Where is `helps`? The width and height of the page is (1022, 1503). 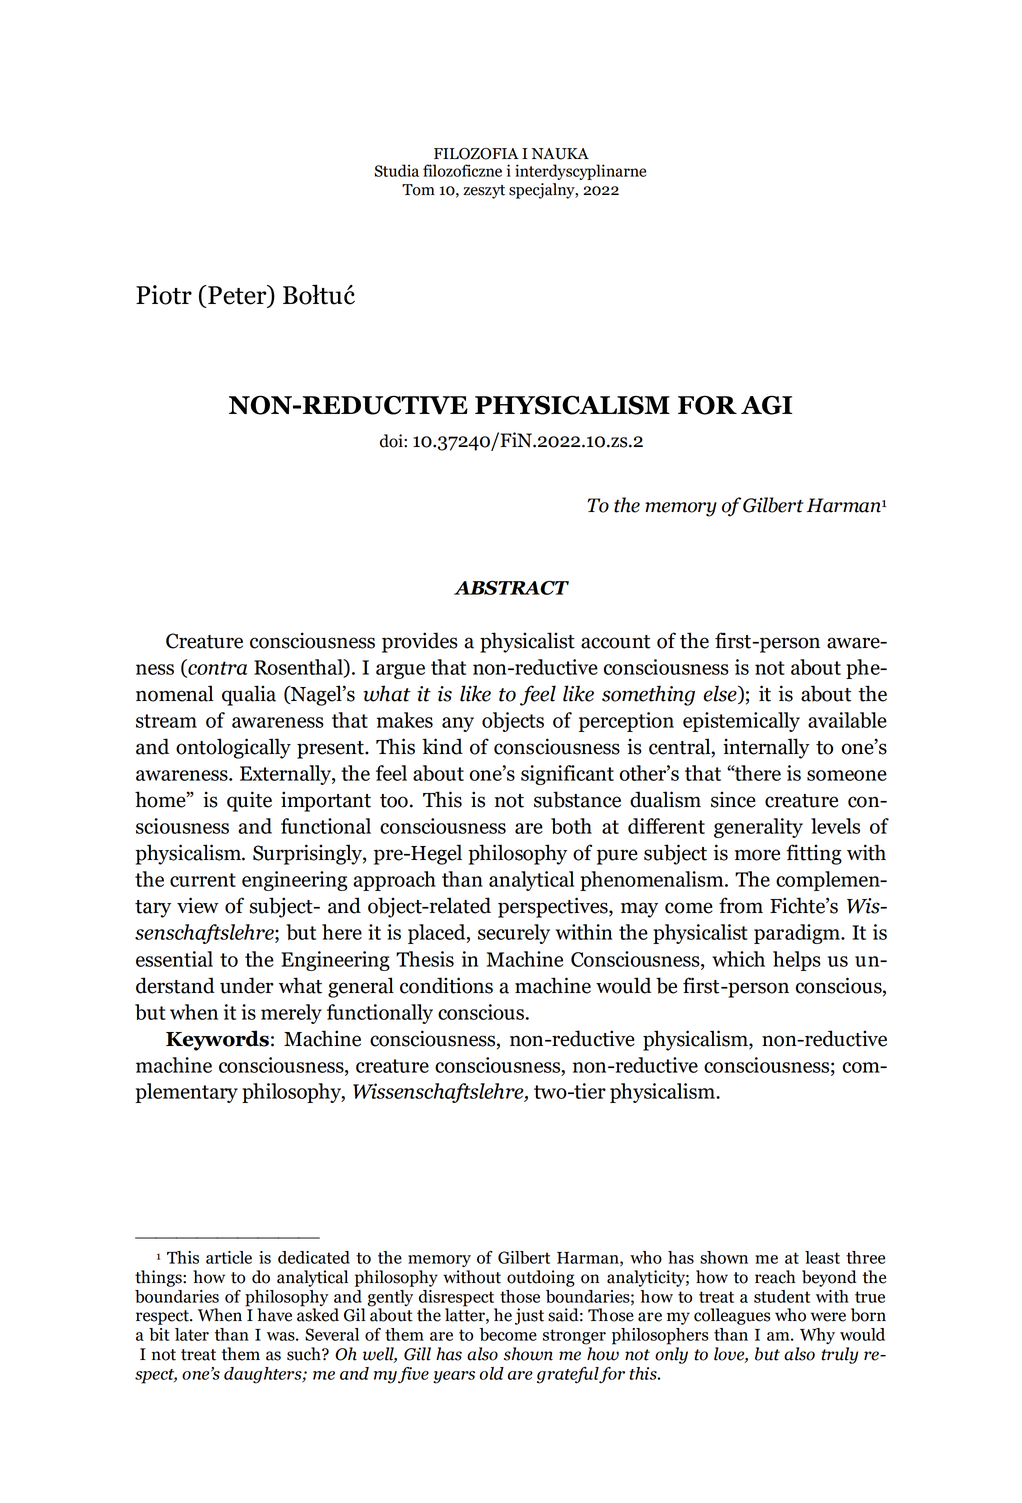 helps is located at coordinates (797, 961).
